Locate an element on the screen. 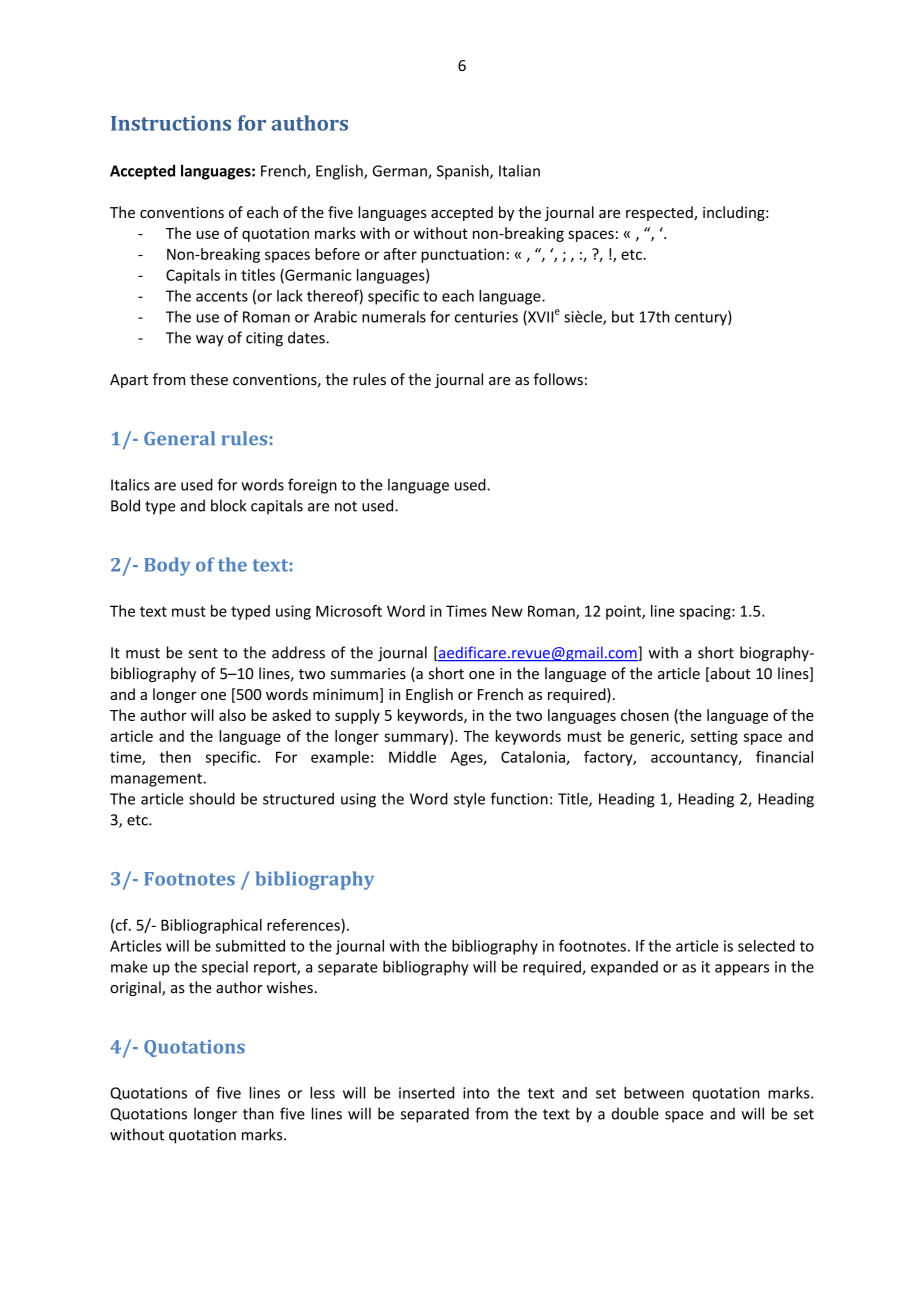  setting is located at coordinates (714, 737).
